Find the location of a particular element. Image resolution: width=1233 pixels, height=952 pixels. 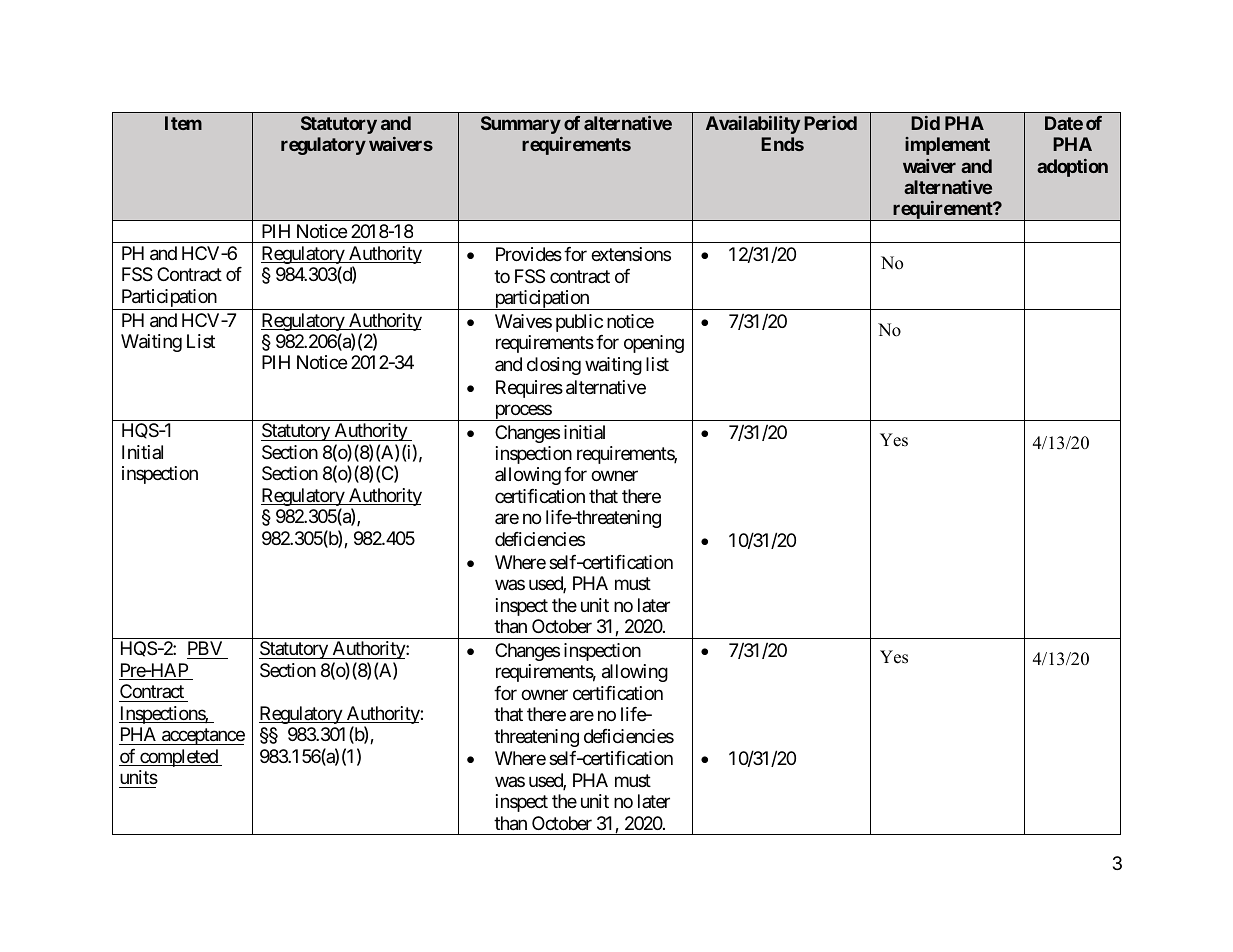

Summary is located at coordinates (521, 125).
